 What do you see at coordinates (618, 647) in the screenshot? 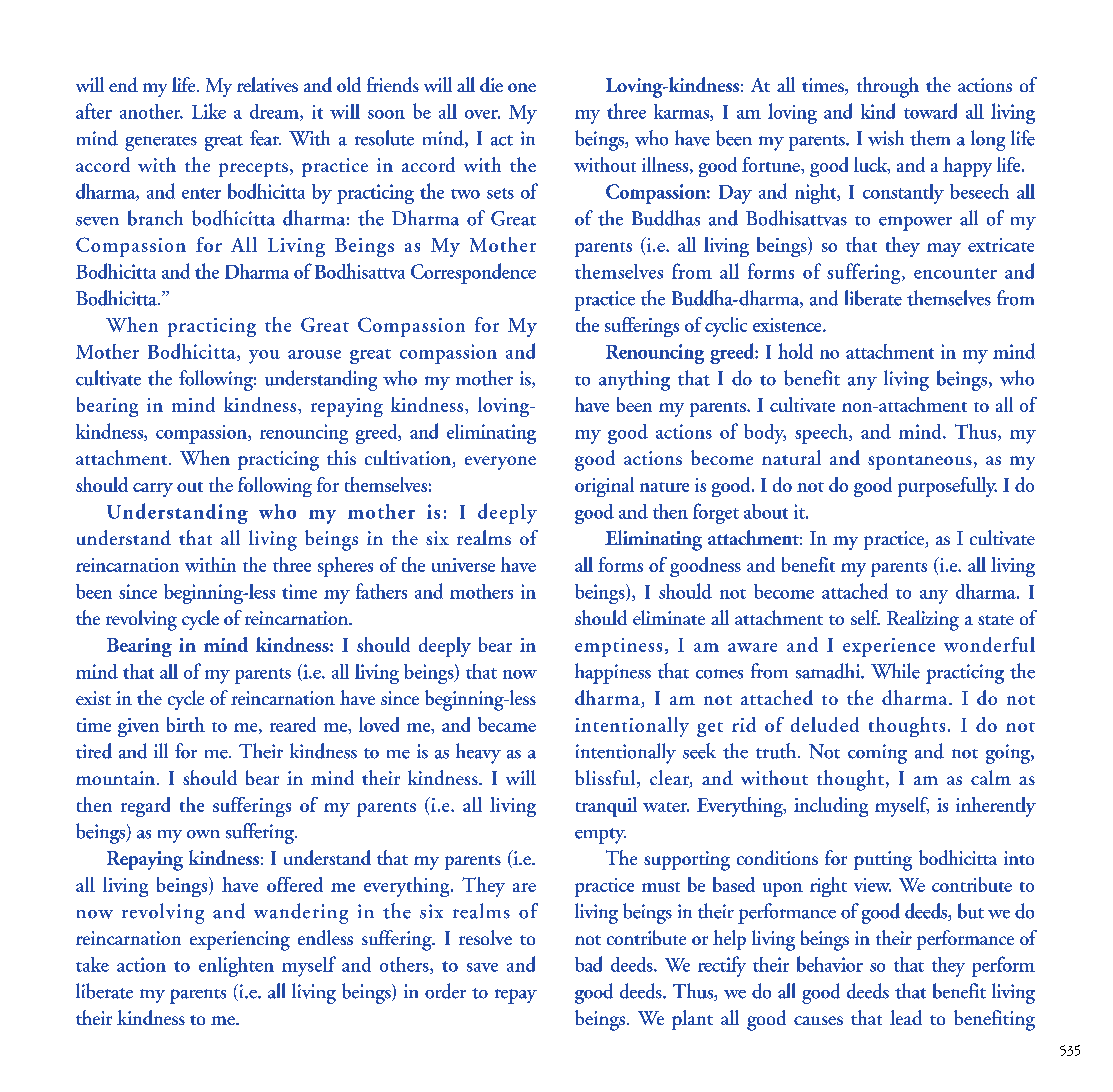
I see `emptiness` at bounding box center [618, 647].
